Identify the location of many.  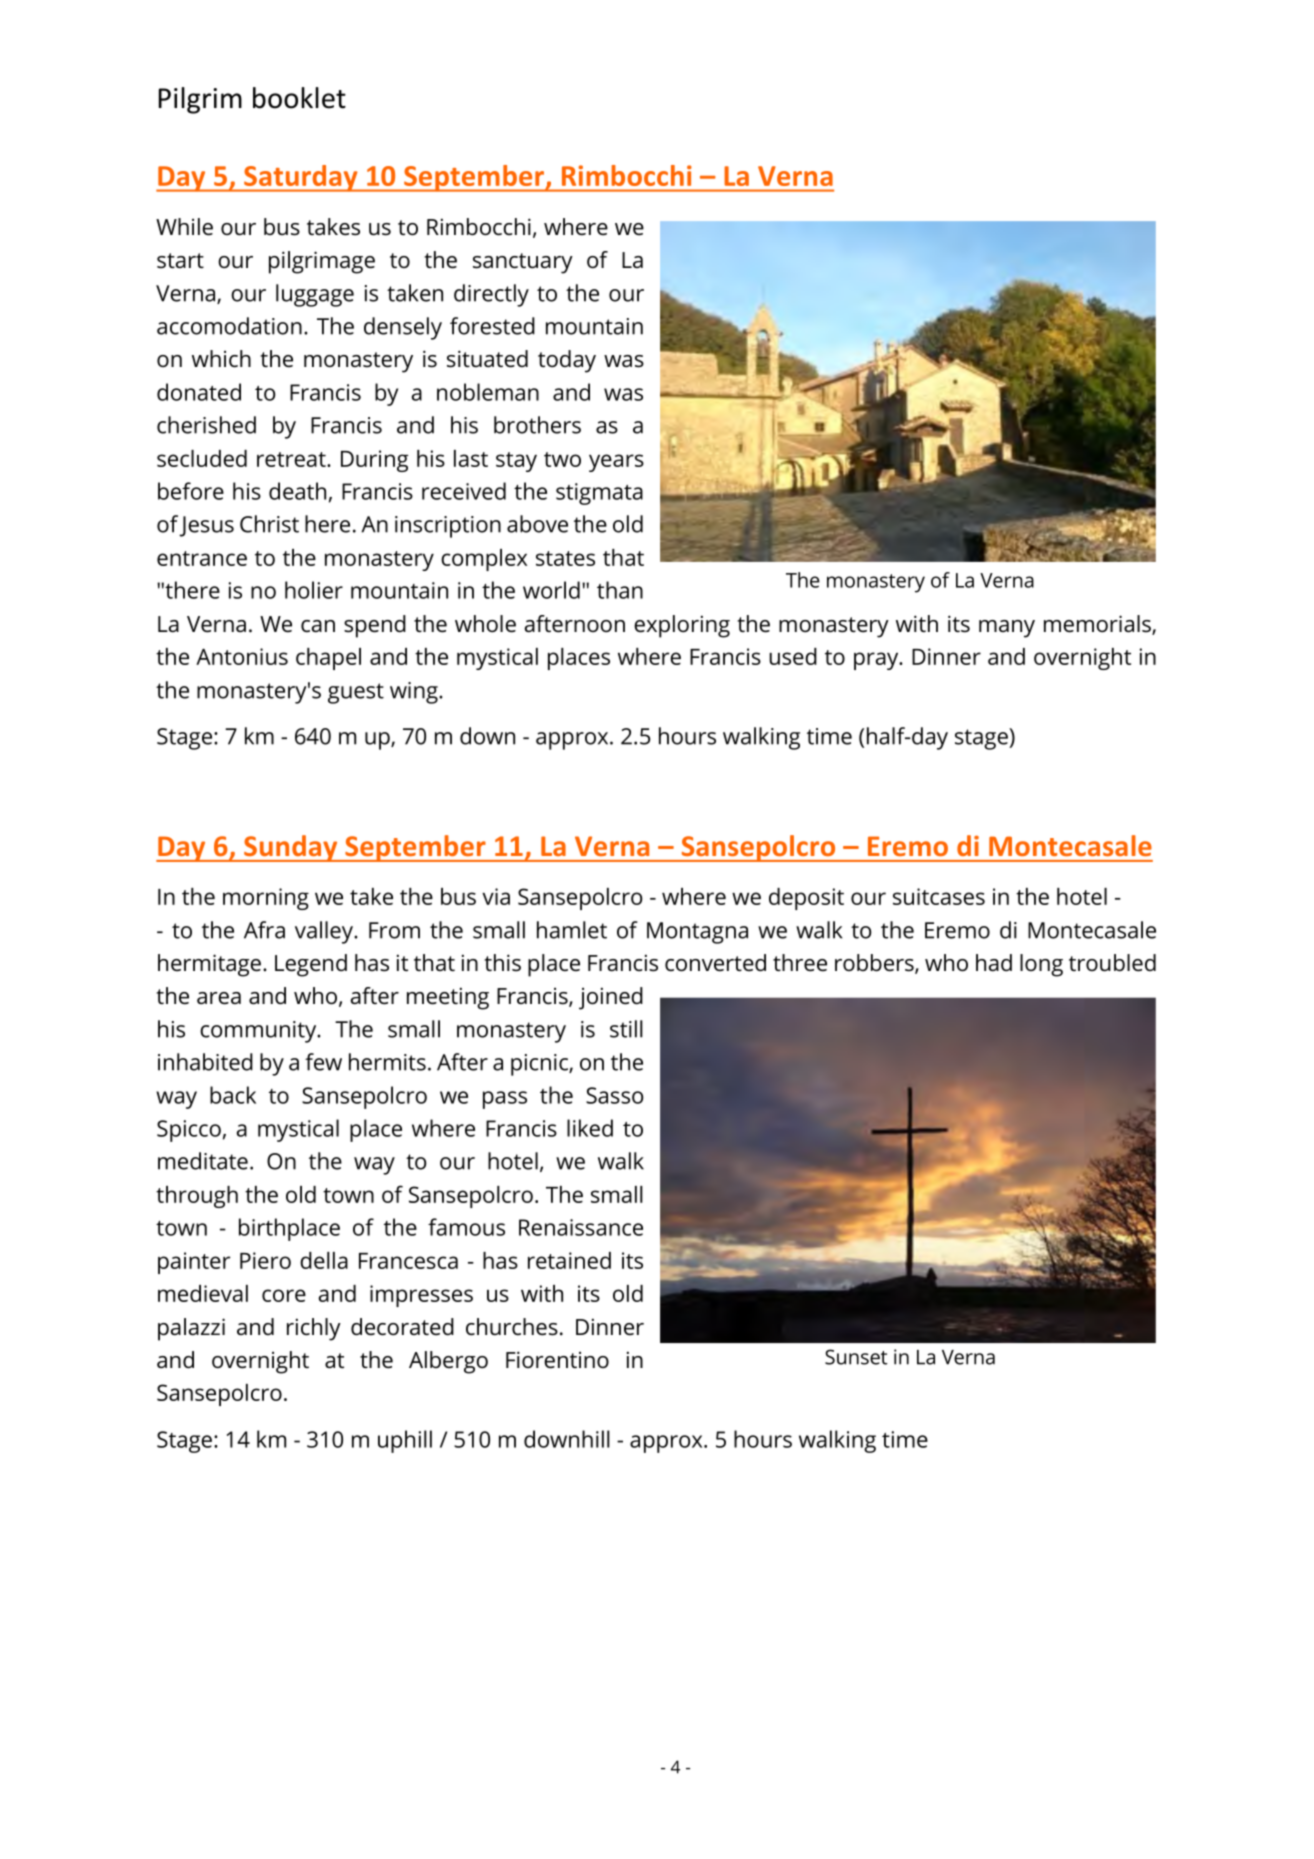
(1007, 629).
